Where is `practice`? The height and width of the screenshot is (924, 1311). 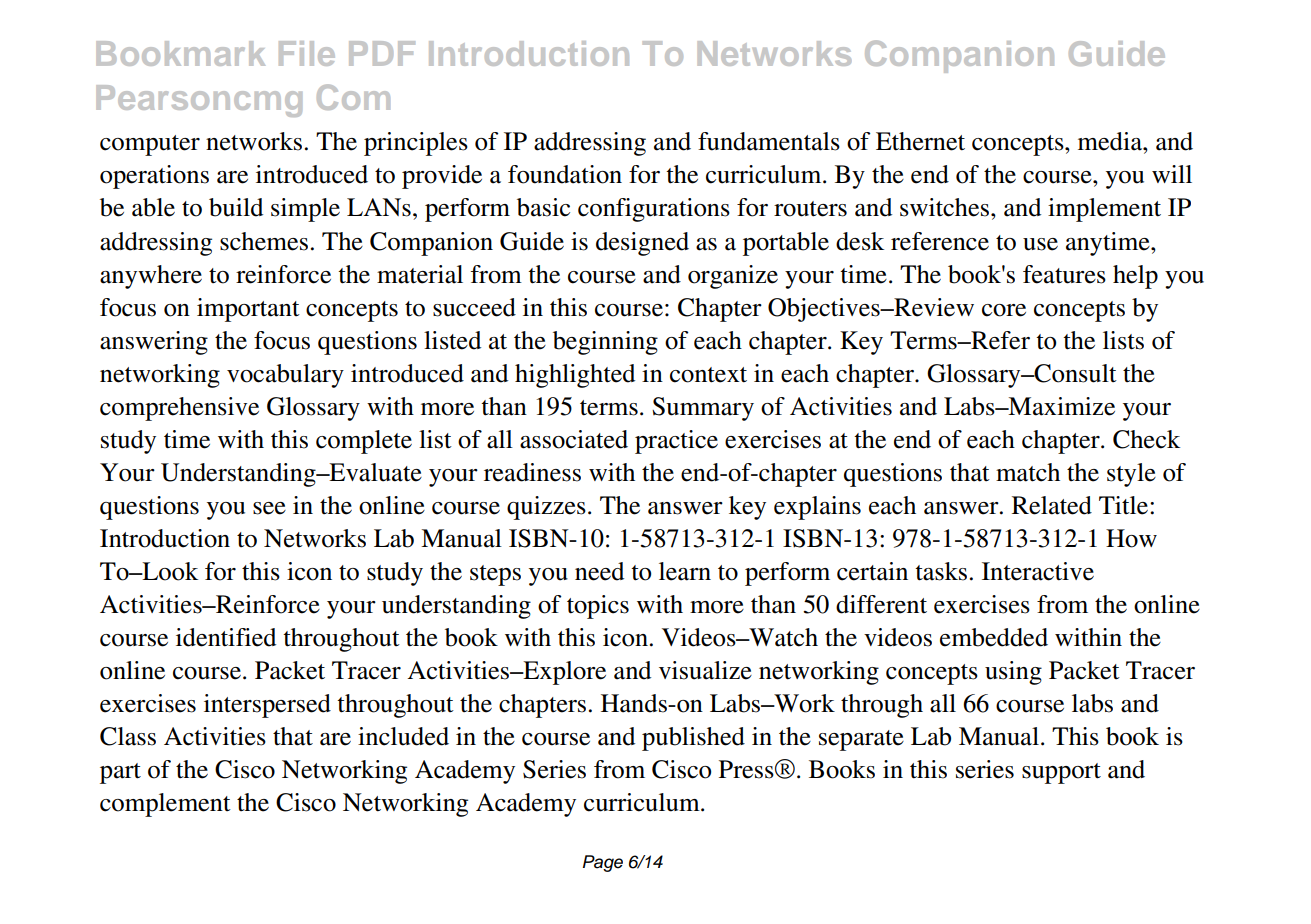
practice is located at coordinates (676, 442).
